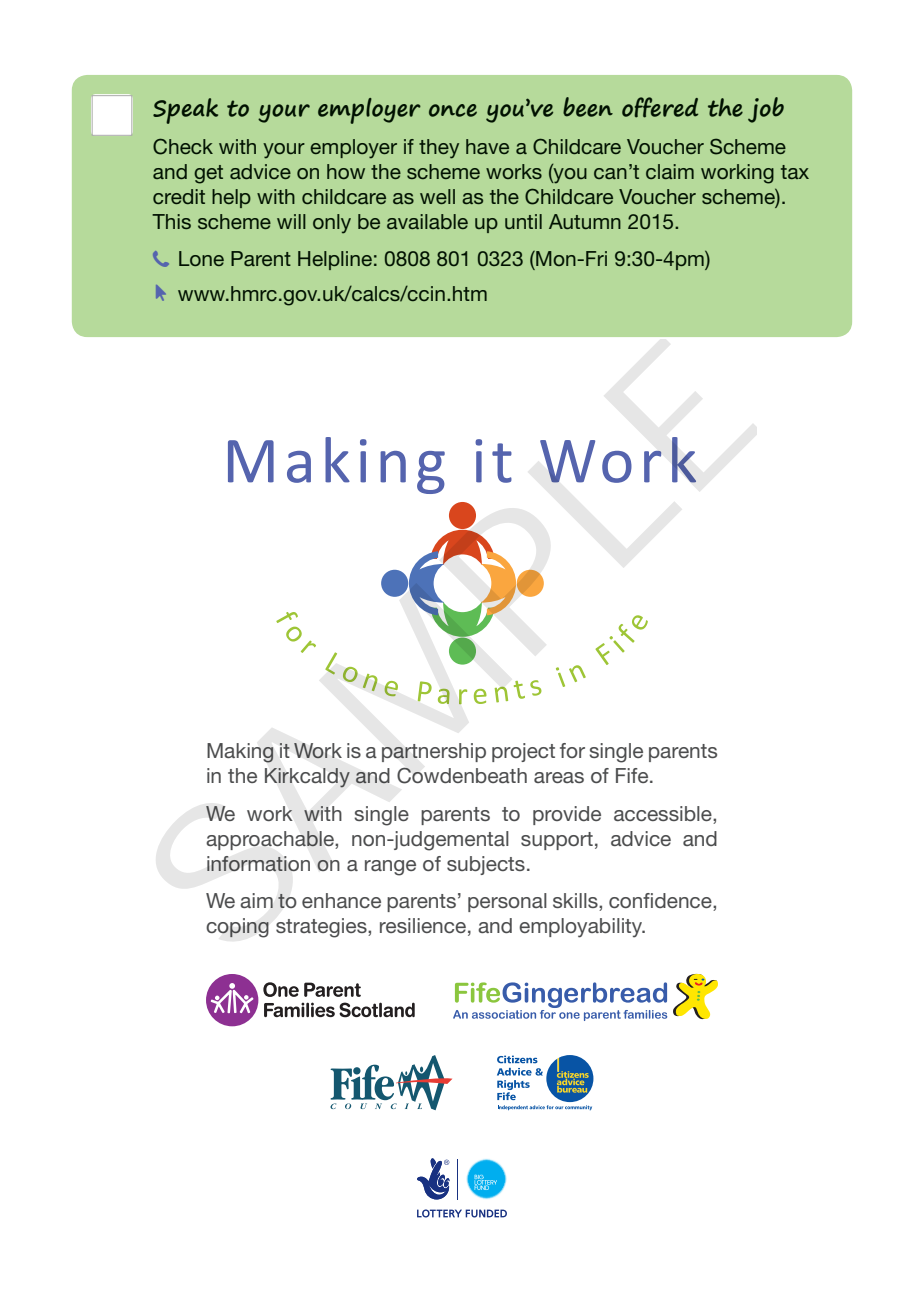 The image size is (924, 1311). I want to click on Fife, so click(633, 775).
